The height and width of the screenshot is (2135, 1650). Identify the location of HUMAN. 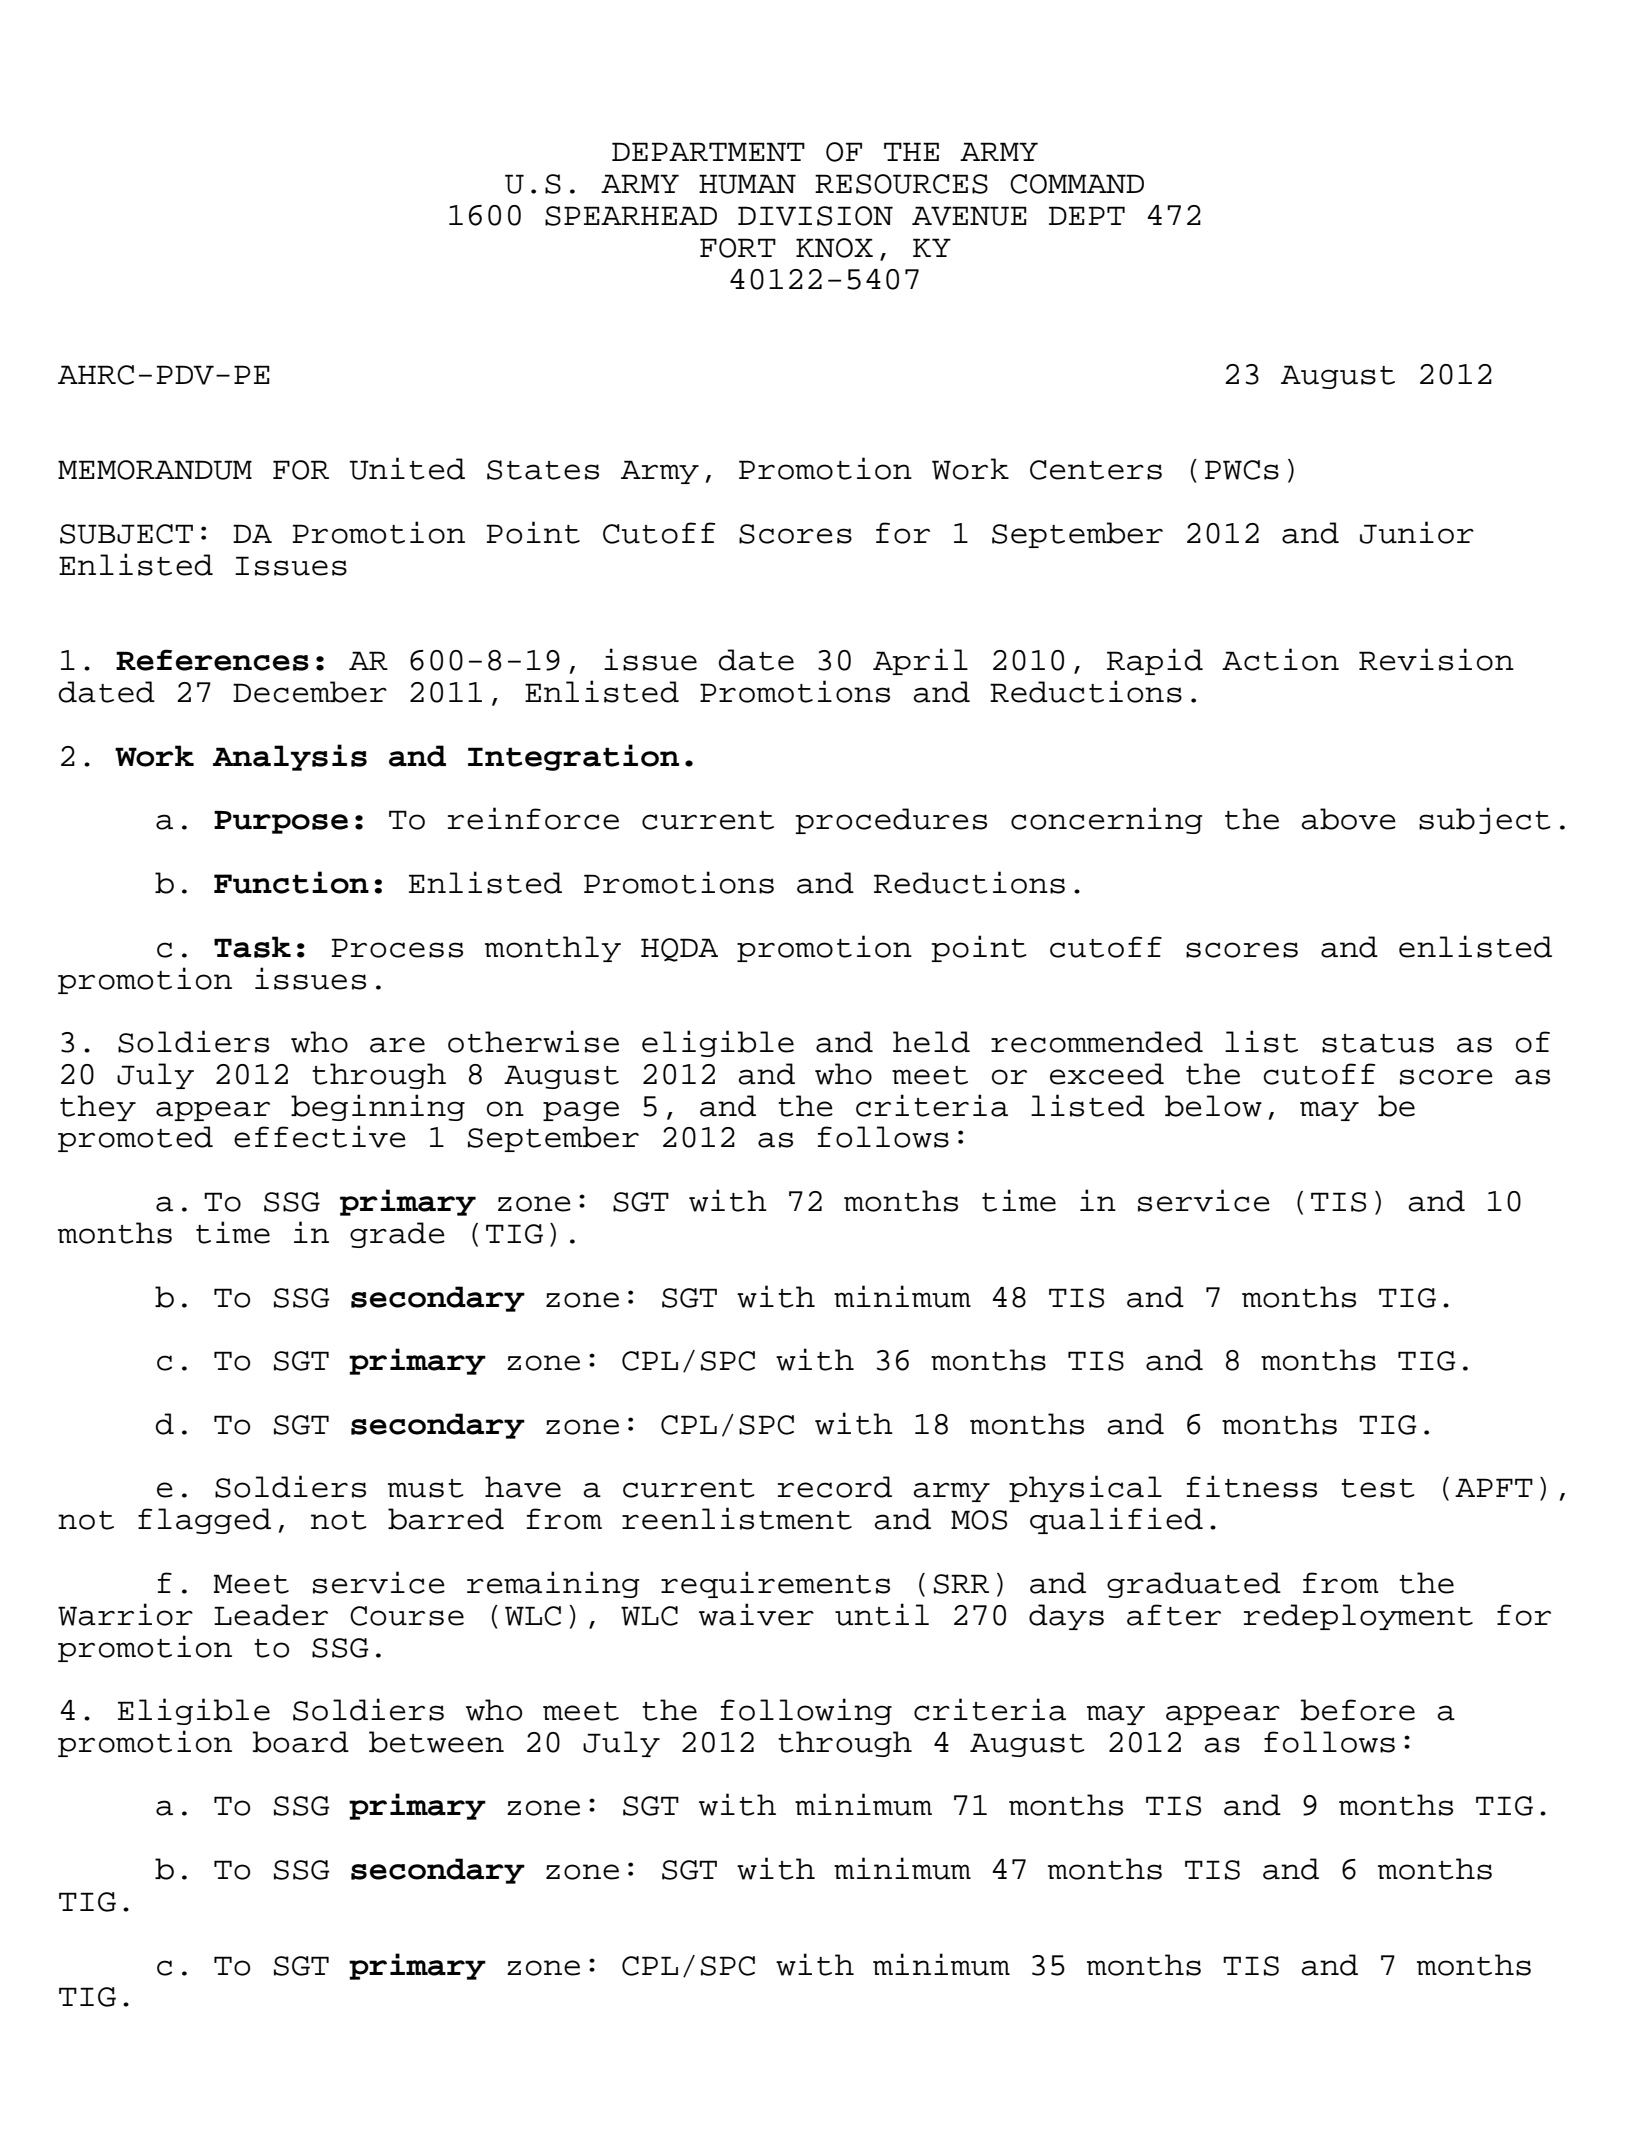
(747, 184).
